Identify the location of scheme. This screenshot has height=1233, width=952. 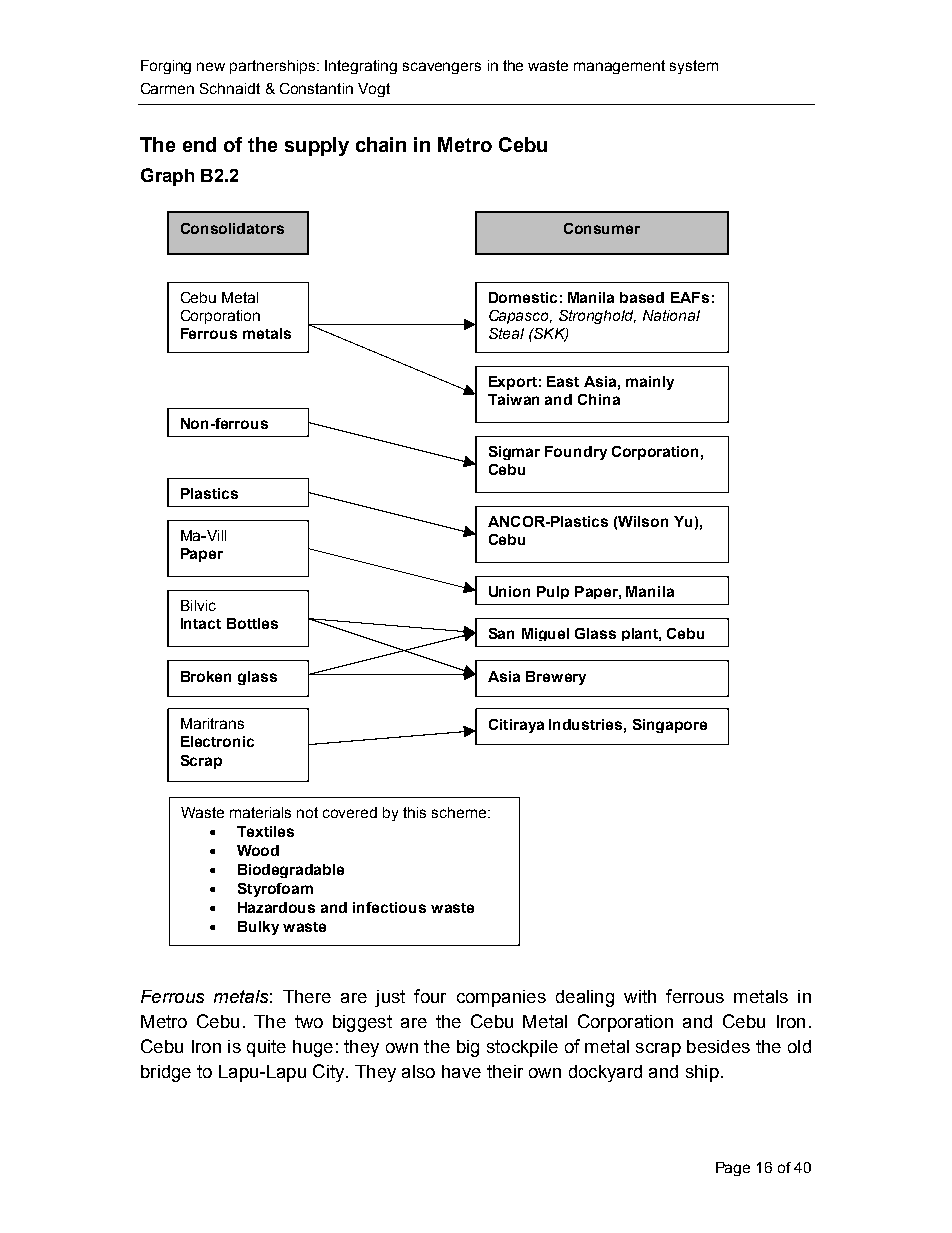
(460, 812).
